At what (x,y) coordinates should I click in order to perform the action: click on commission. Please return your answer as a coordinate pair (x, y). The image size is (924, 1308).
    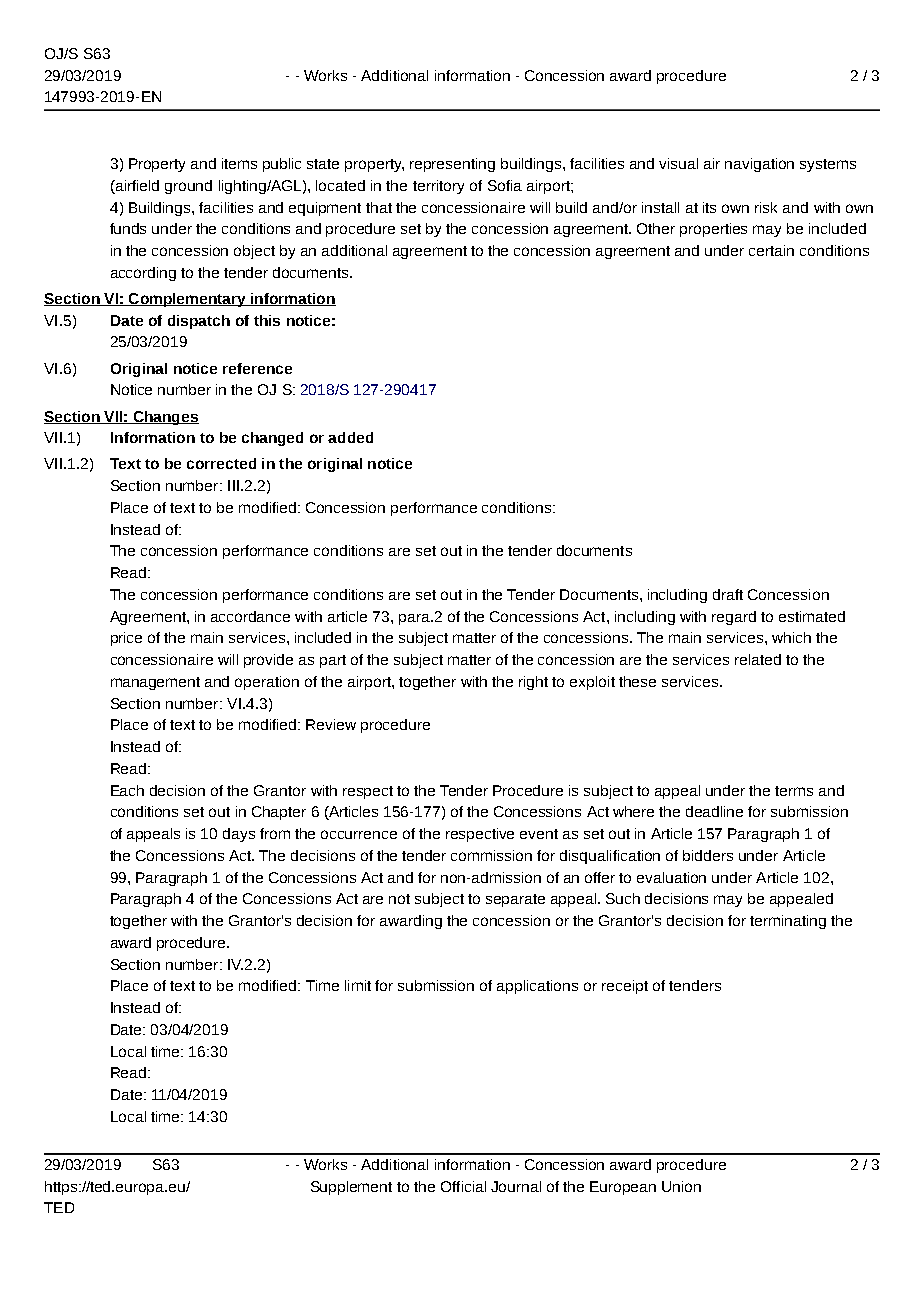
    Looking at the image, I should click on (491, 855).
